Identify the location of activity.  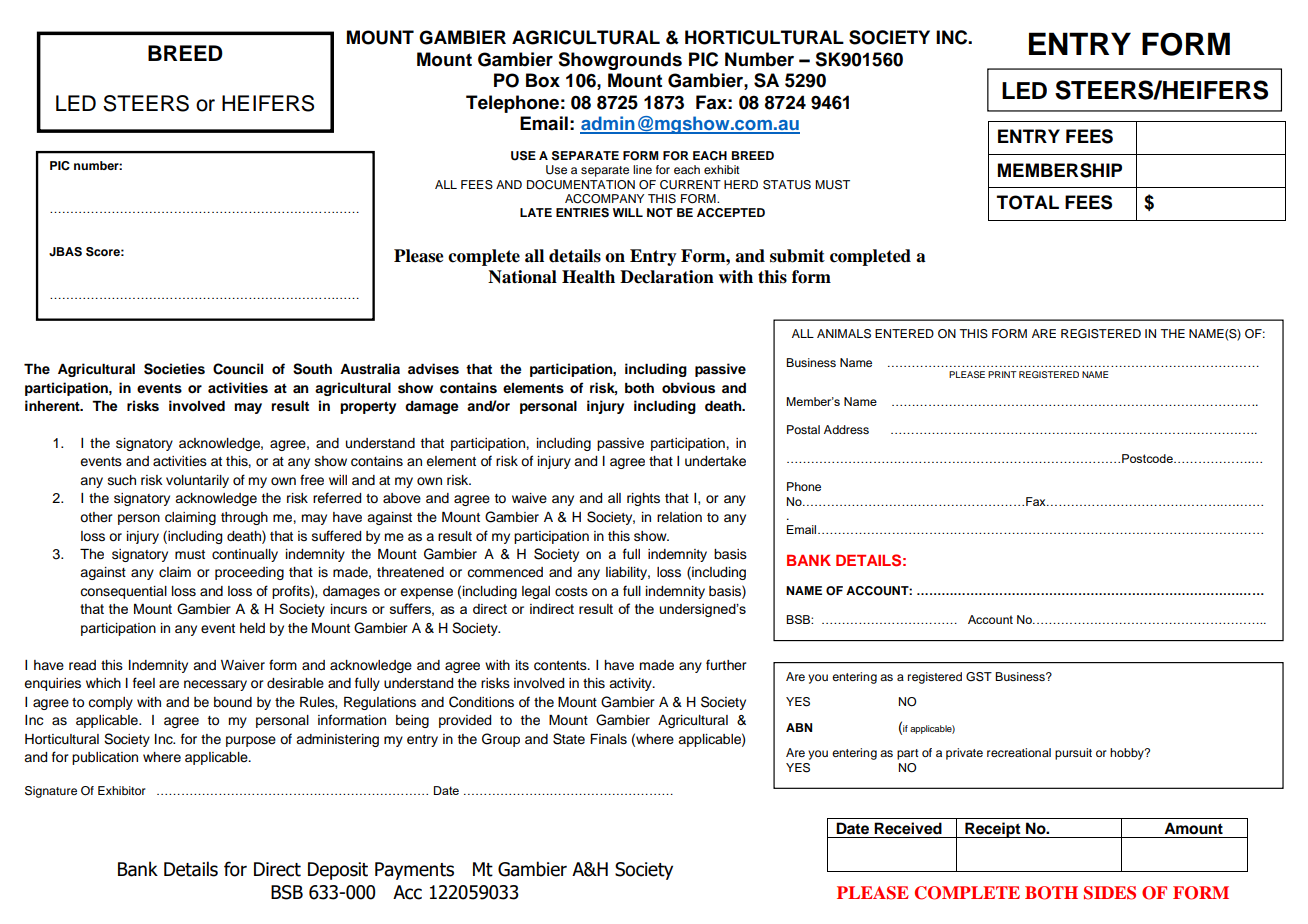
(631, 684).
